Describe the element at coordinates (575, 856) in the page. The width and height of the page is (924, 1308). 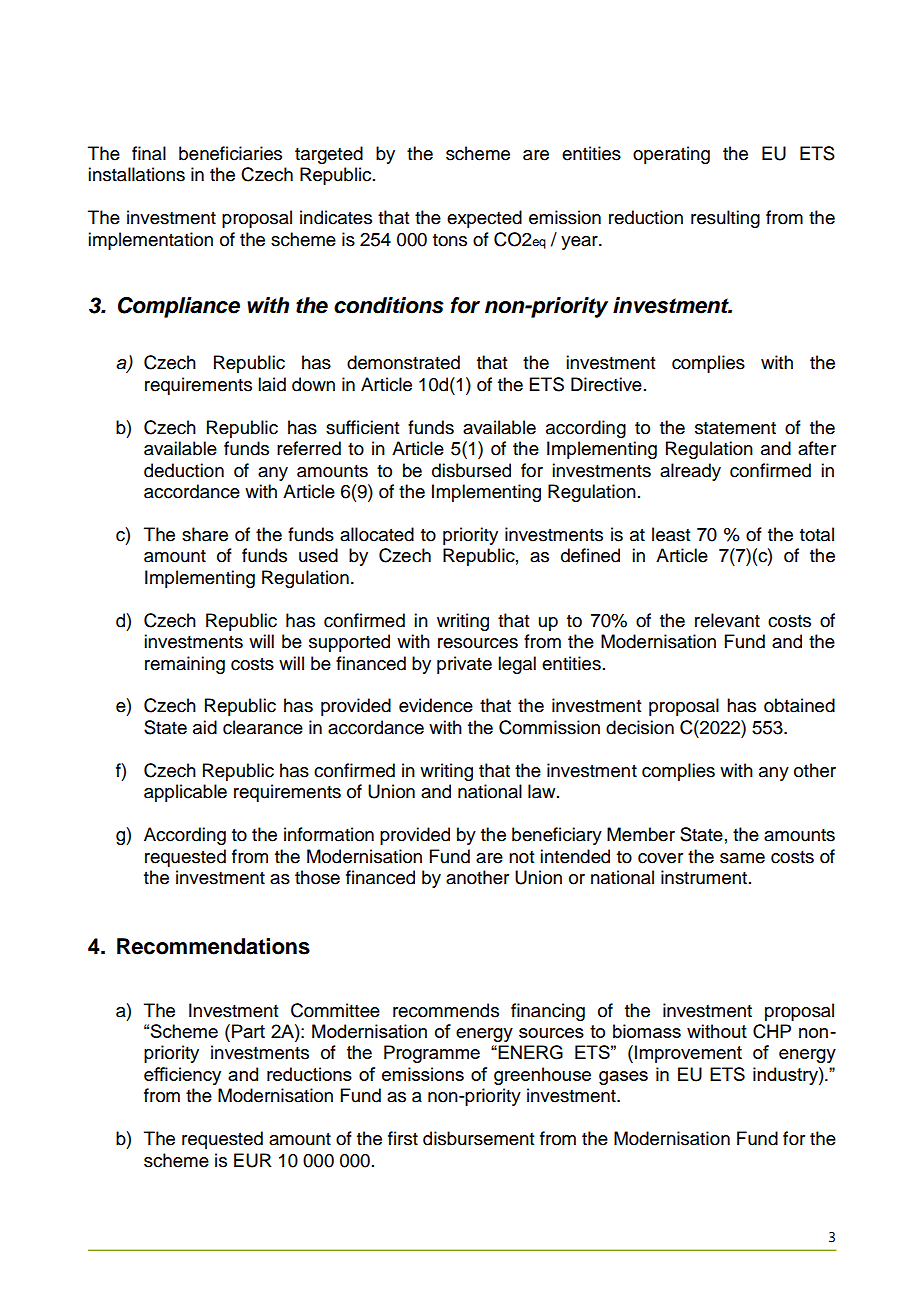
I see `intended` at that location.
